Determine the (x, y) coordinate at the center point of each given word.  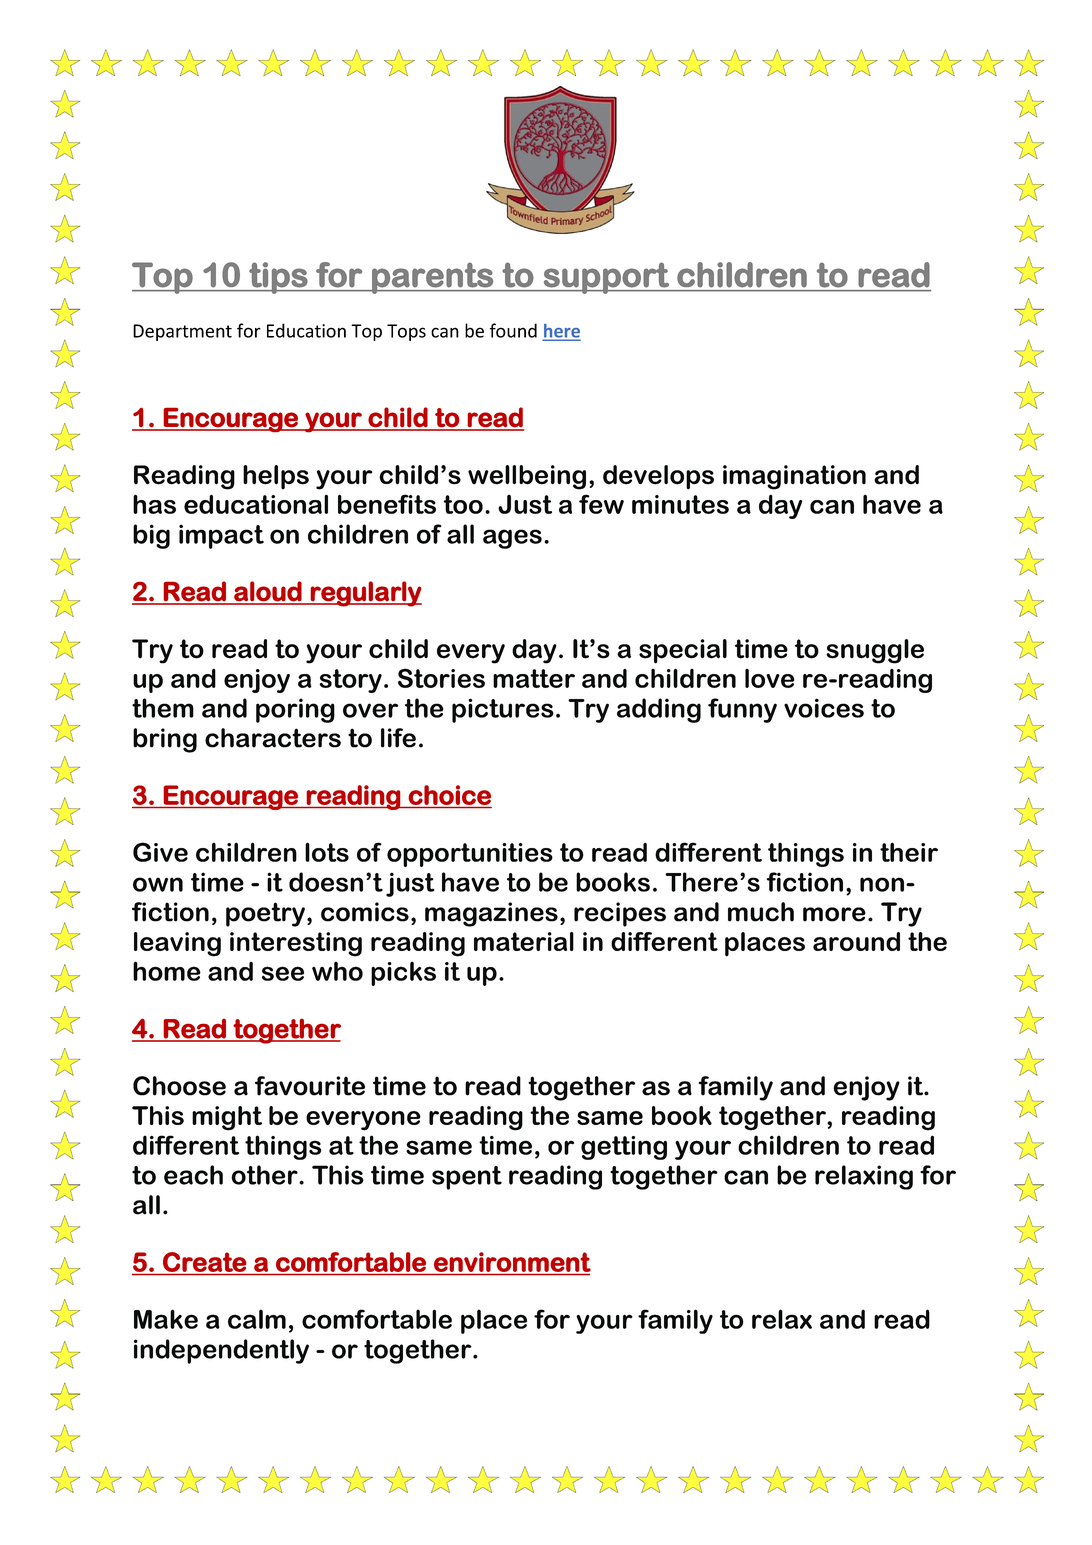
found (513, 330)
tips (278, 278)
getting (624, 1148)
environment (512, 1263)
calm (257, 1319)
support (606, 278)
